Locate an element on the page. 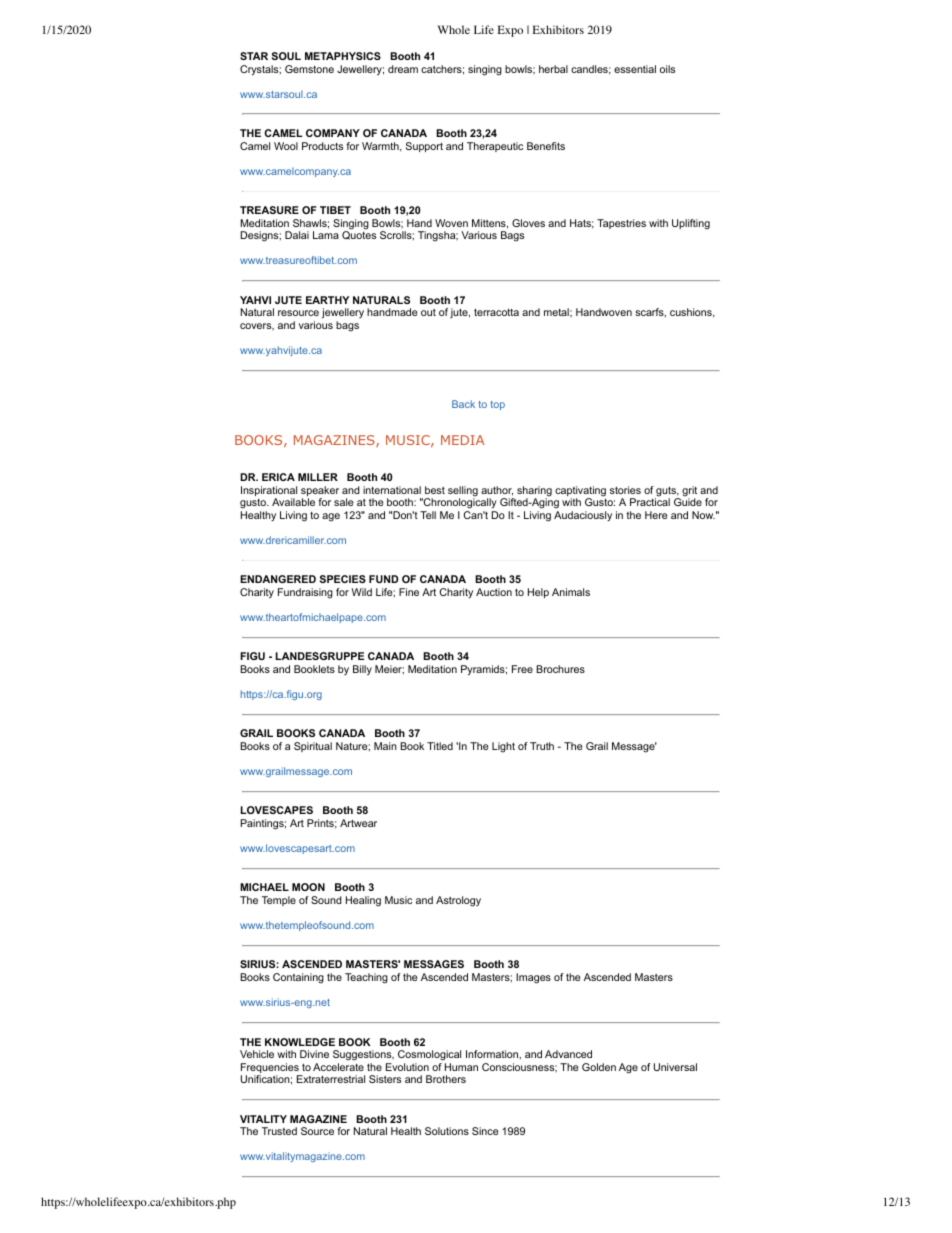  terracotta is located at coordinates (496, 312).
